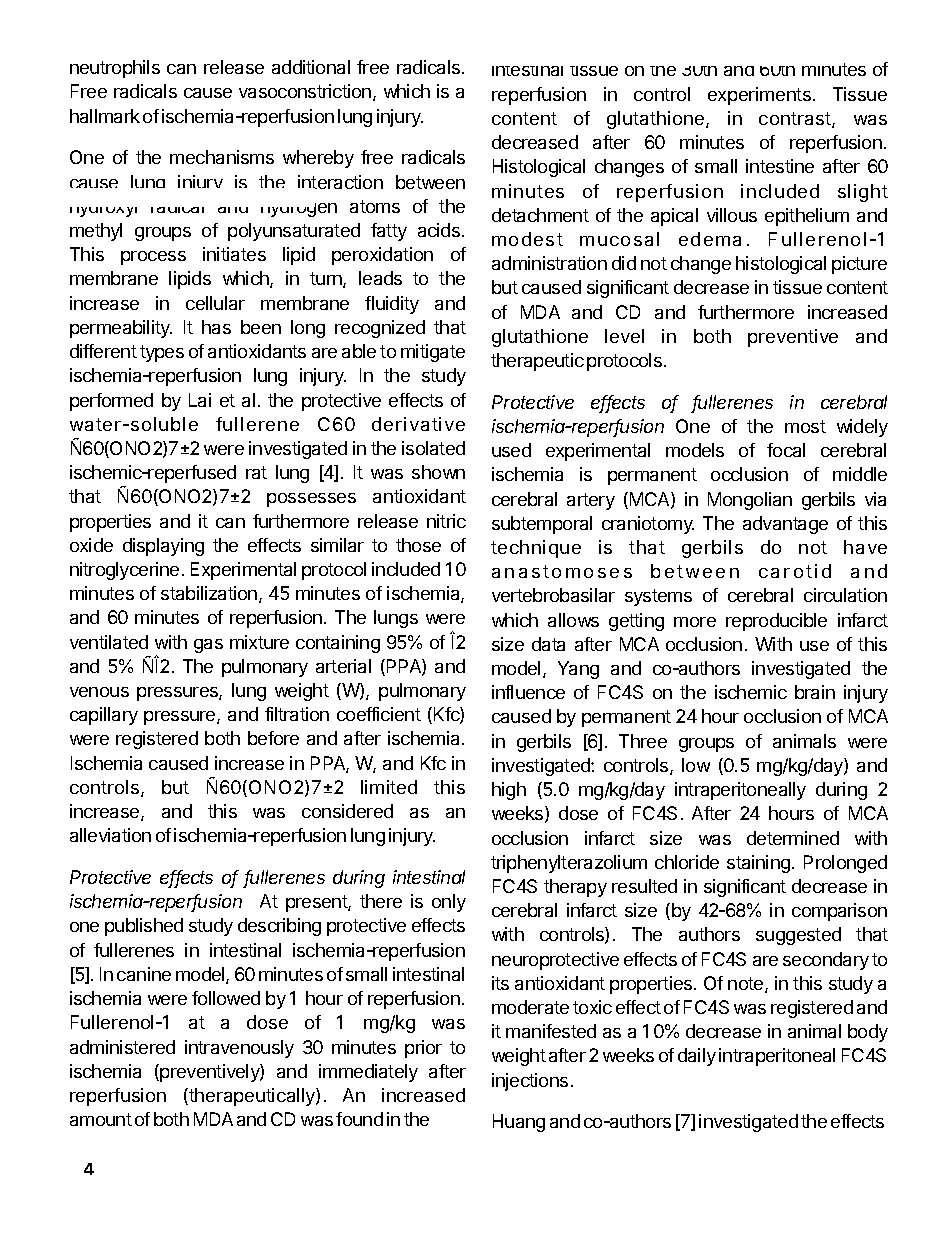  I want to click on reproducible, so click(776, 622).
